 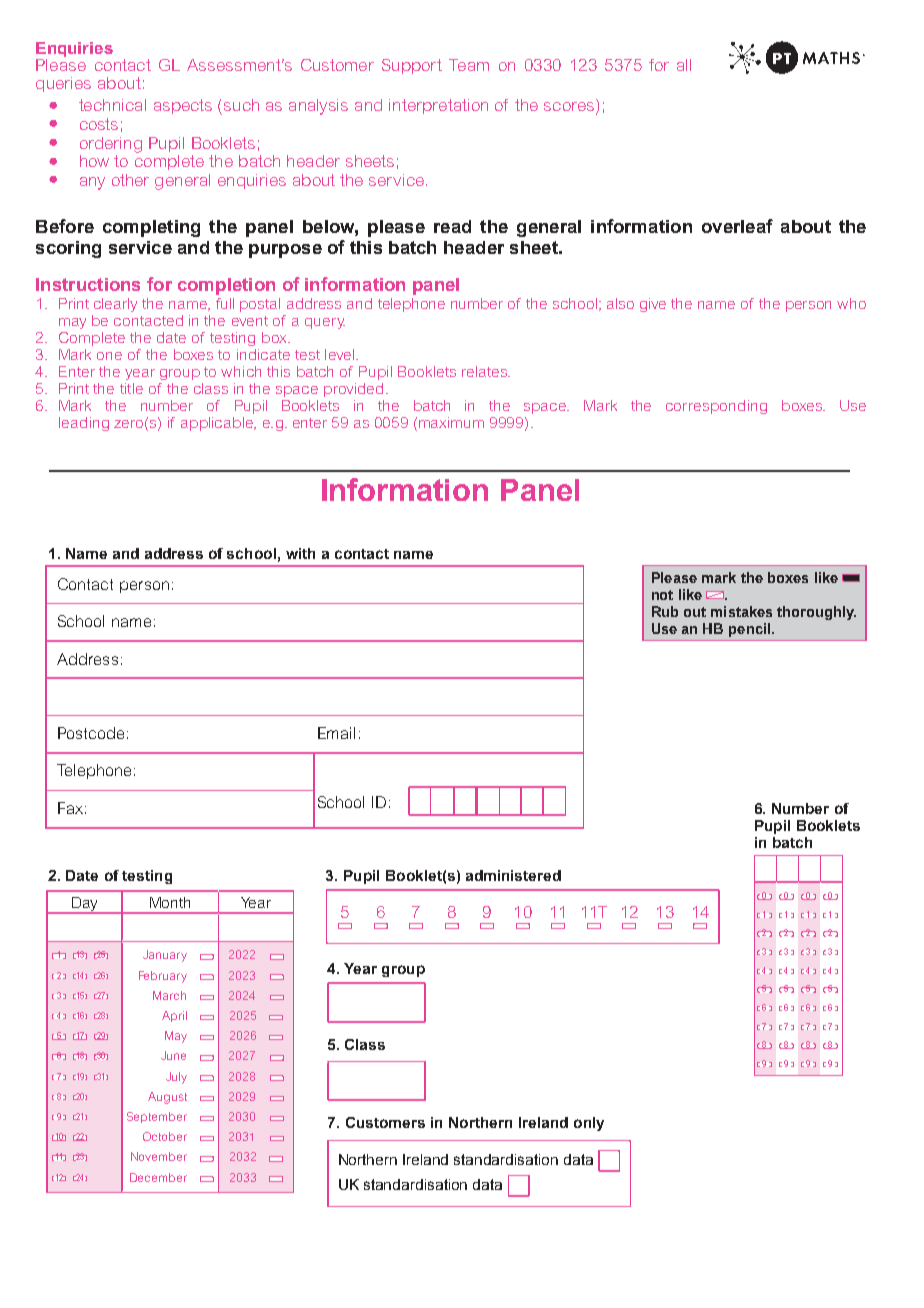 I want to click on pencil, so click(x=749, y=630).
